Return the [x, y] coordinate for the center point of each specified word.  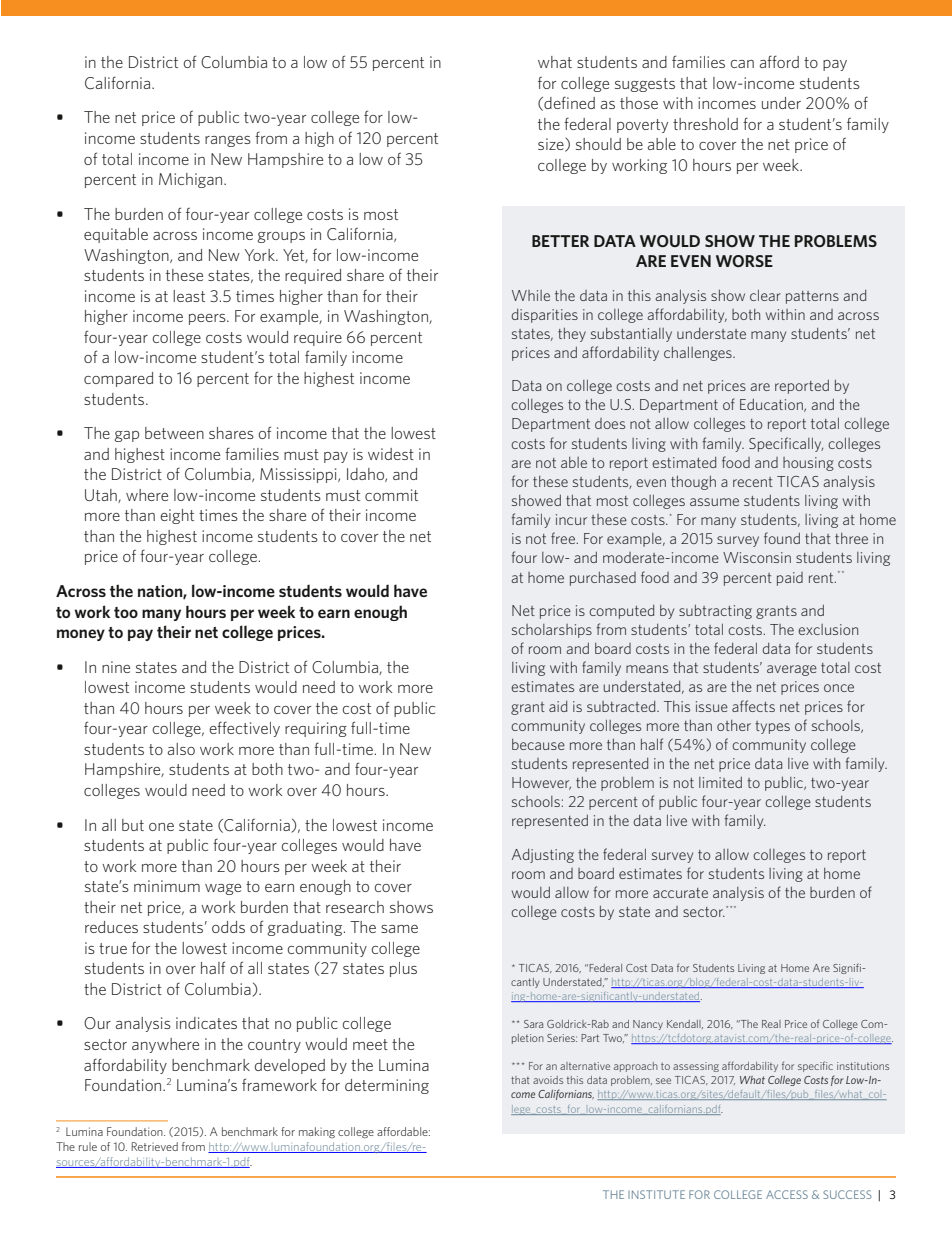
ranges [228, 141]
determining [387, 1086]
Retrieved [155, 1146]
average [792, 670]
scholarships [552, 631]
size [552, 145]
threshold [705, 124]
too [126, 612]
